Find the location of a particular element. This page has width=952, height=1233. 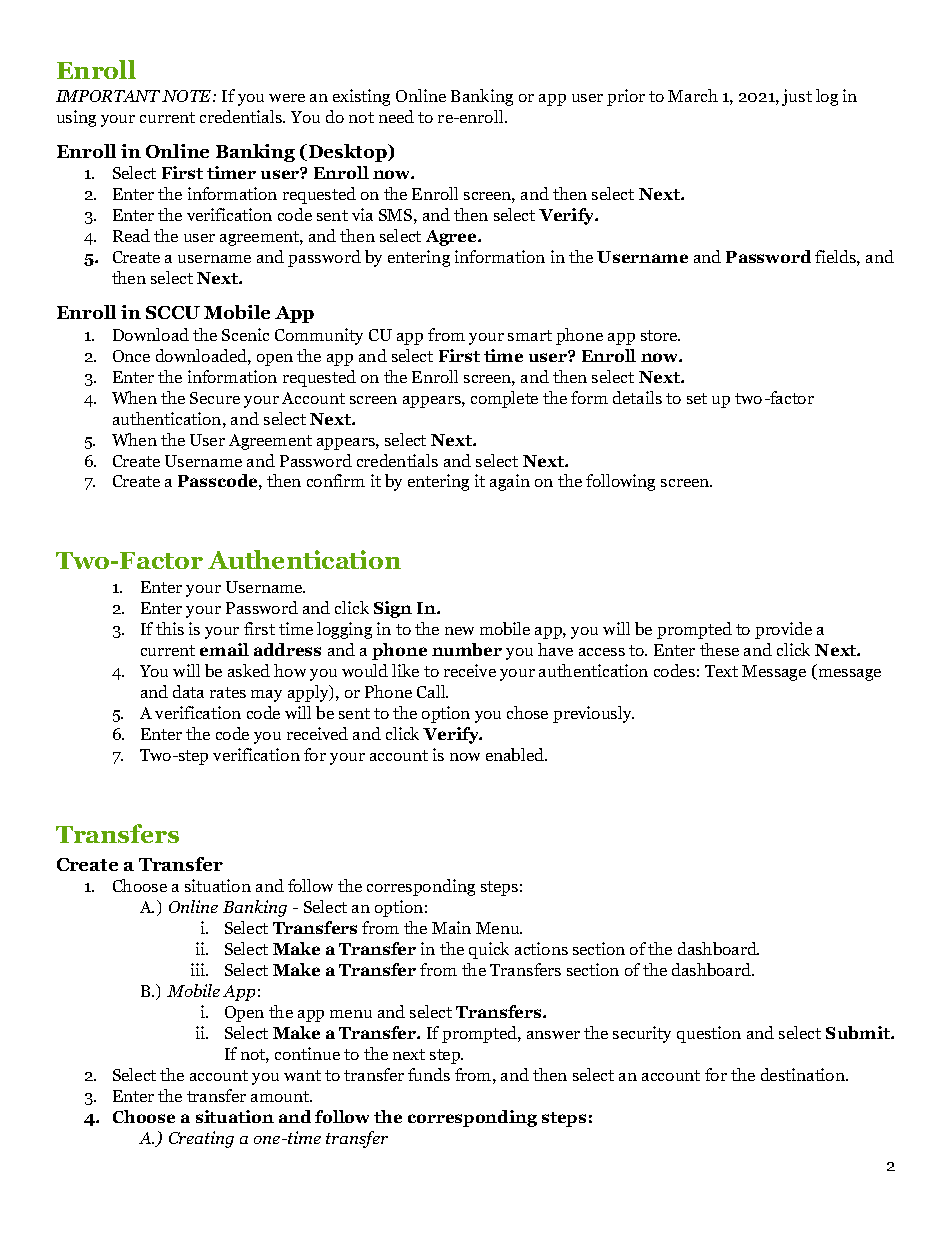

Secure is located at coordinates (215, 398).
